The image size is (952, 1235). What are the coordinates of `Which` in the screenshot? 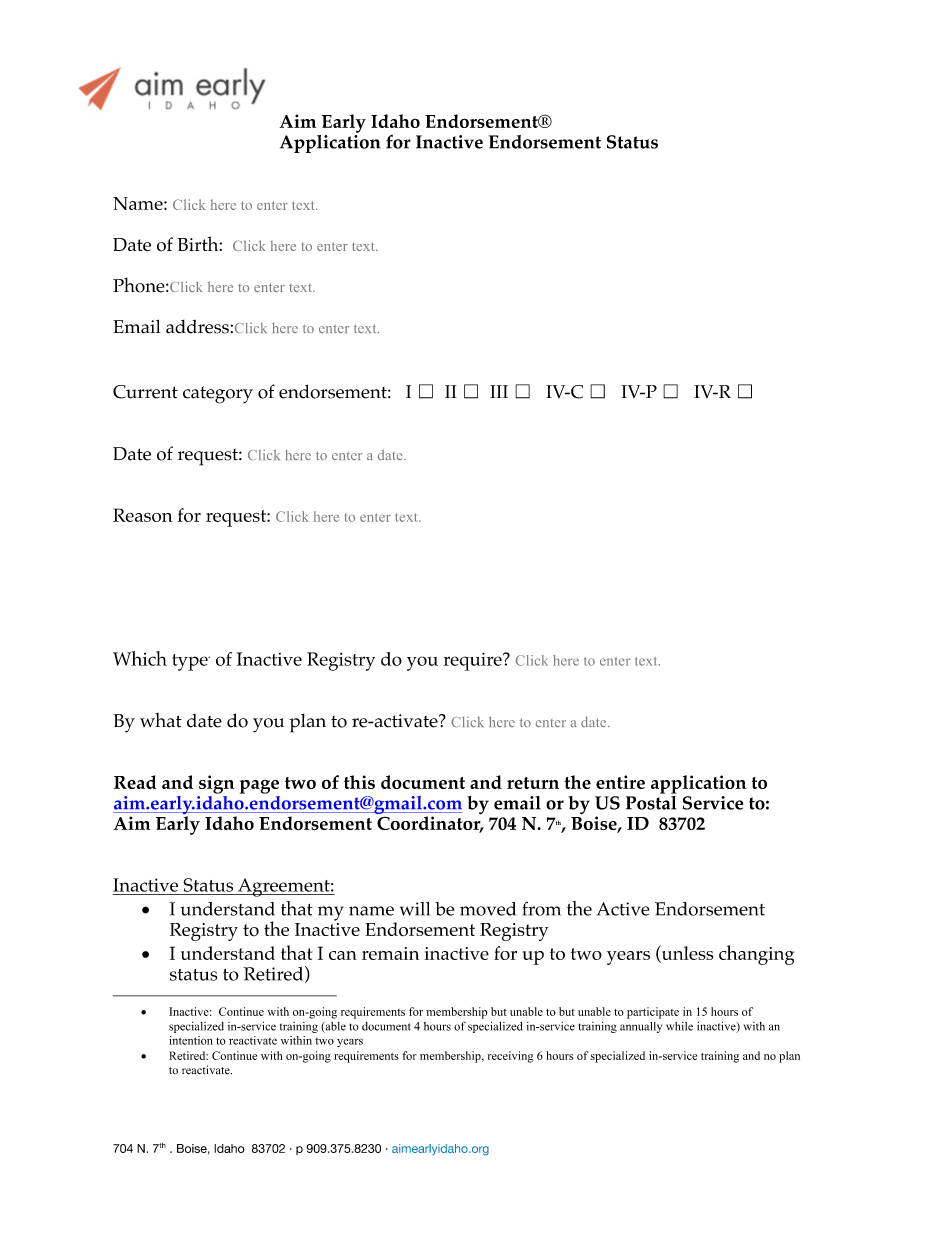 It's located at (140, 658).
